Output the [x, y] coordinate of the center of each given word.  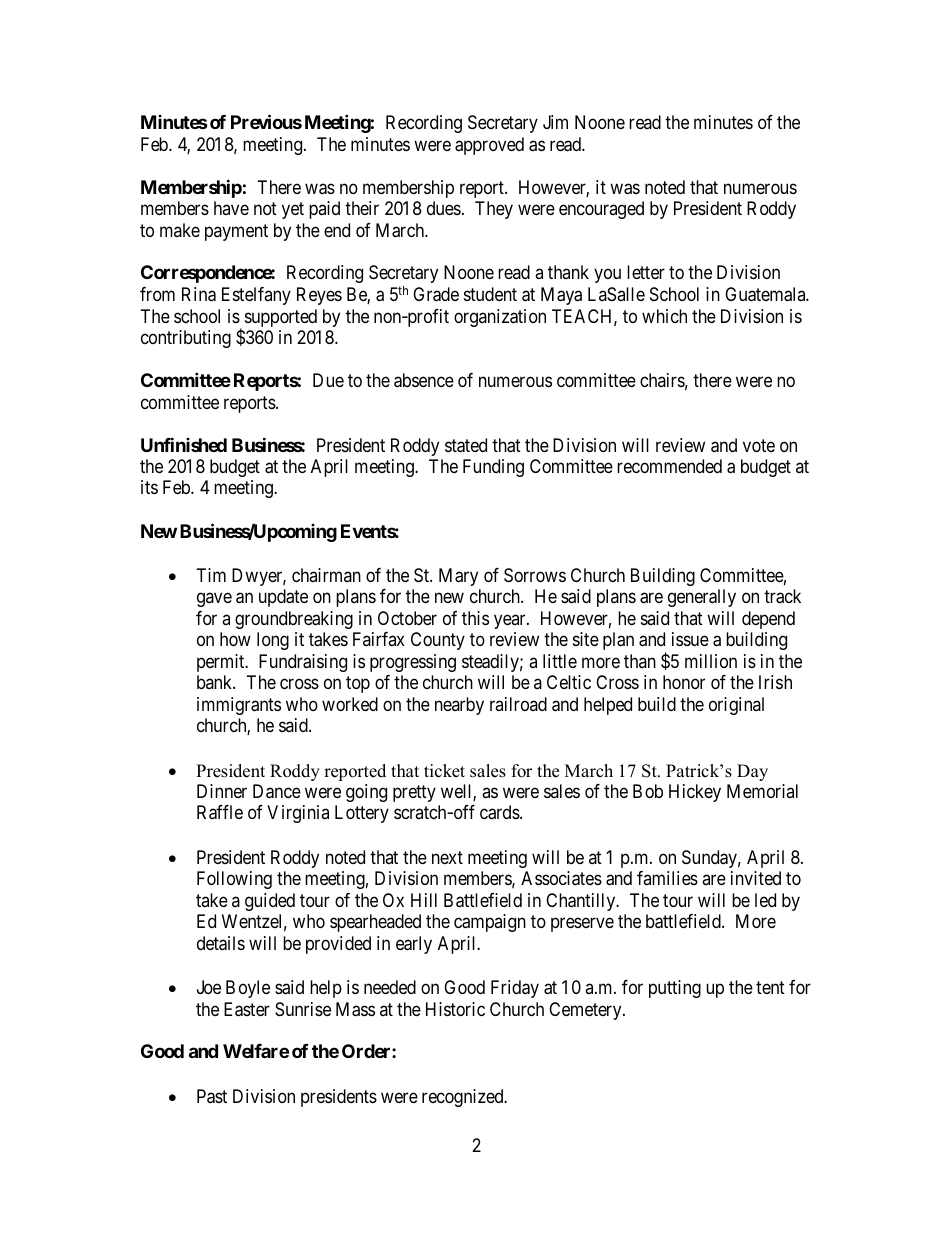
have [231, 208]
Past [212, 1096]
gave [214, 600]
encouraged [601, 210]
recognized [464, 1098]
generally [702, 598]
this [475, 618]
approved [489, 146]
